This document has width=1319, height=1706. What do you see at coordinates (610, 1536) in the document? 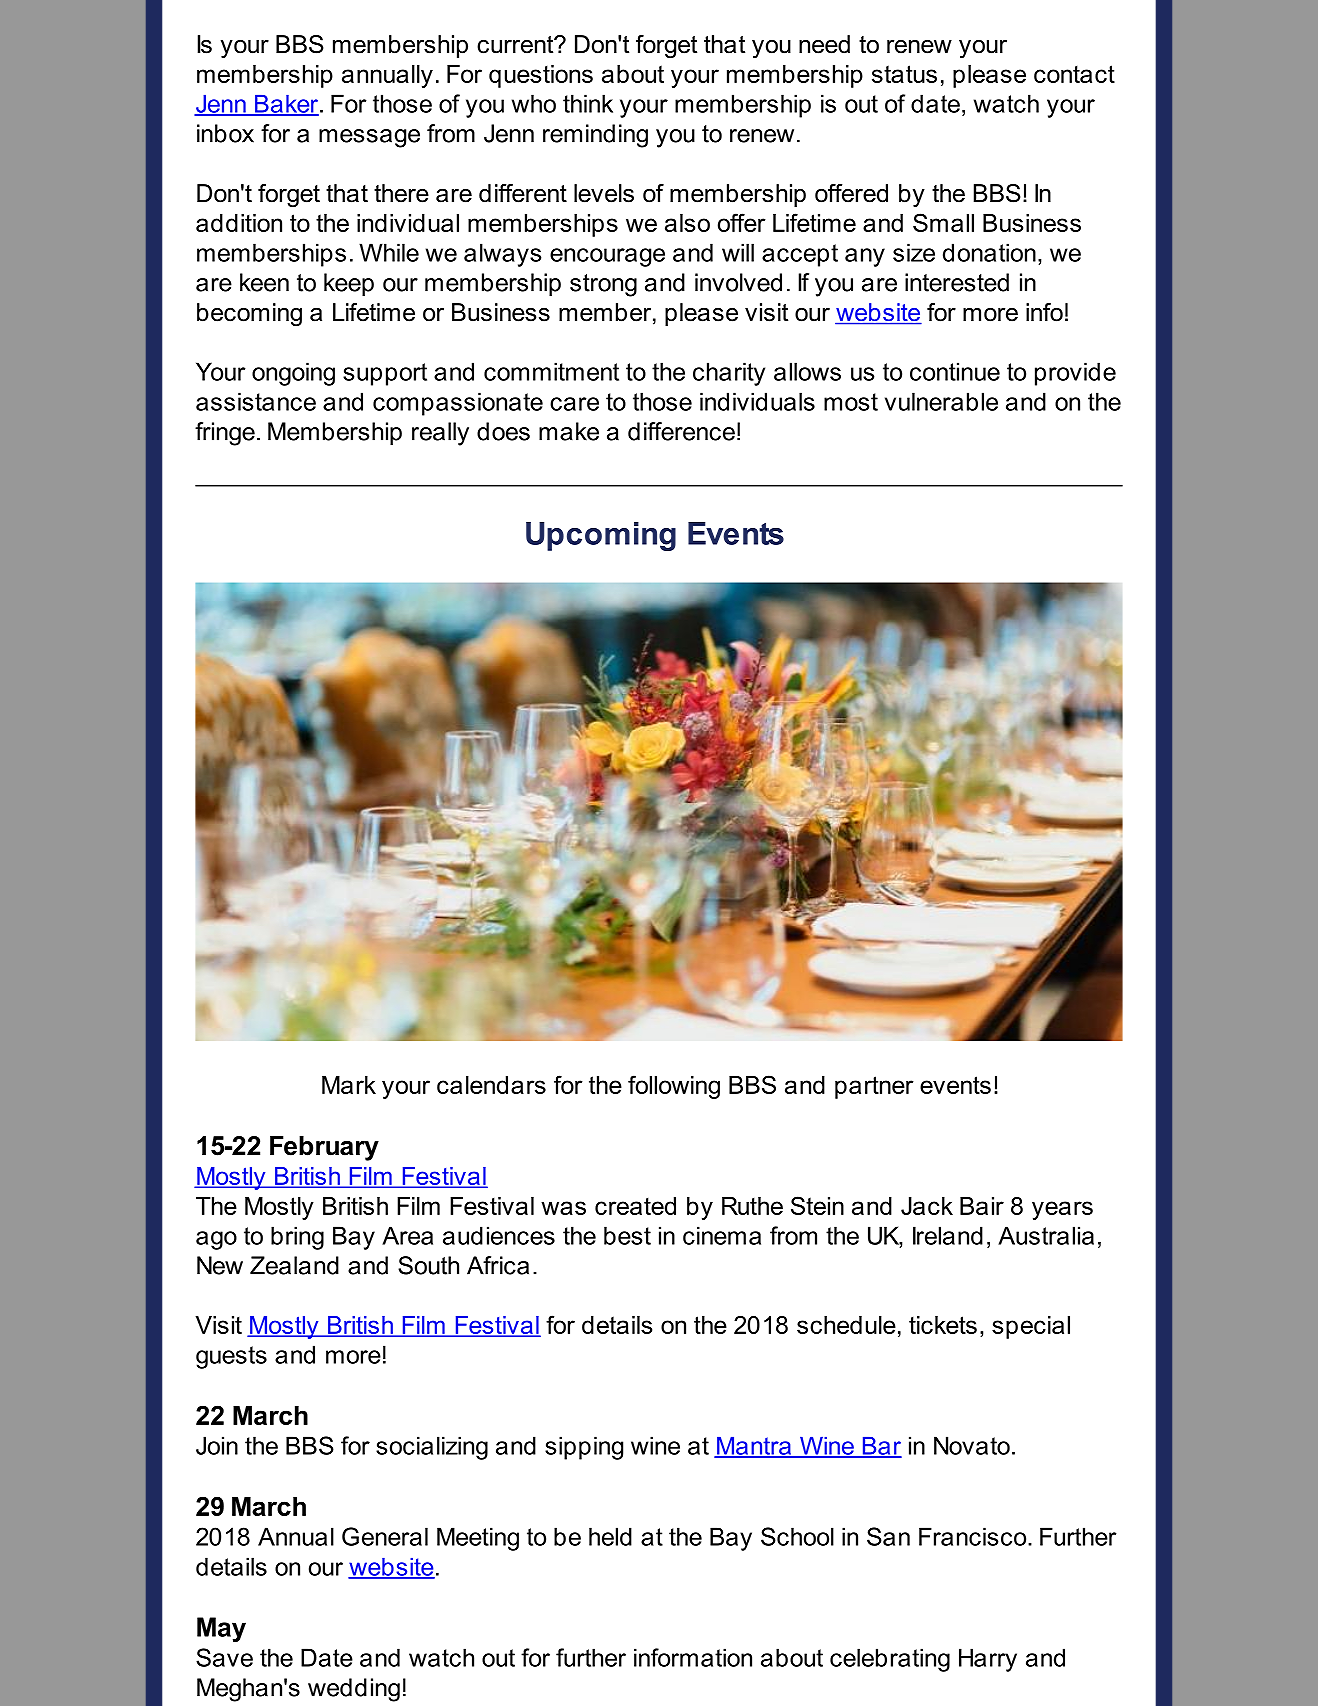
I see `held` at bounding box center [610, 1536].
